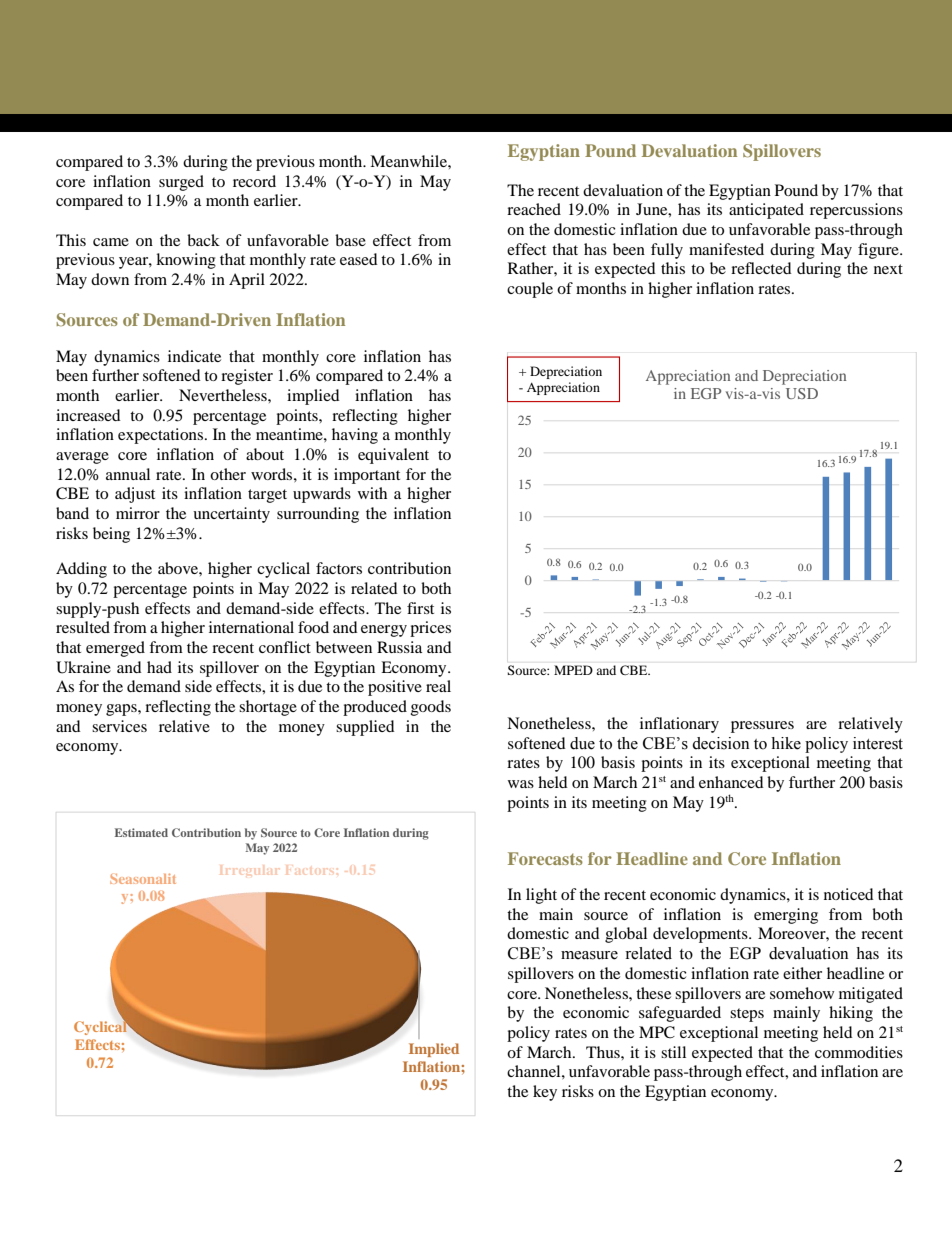  I want to click on reached, so click(534, 209).
